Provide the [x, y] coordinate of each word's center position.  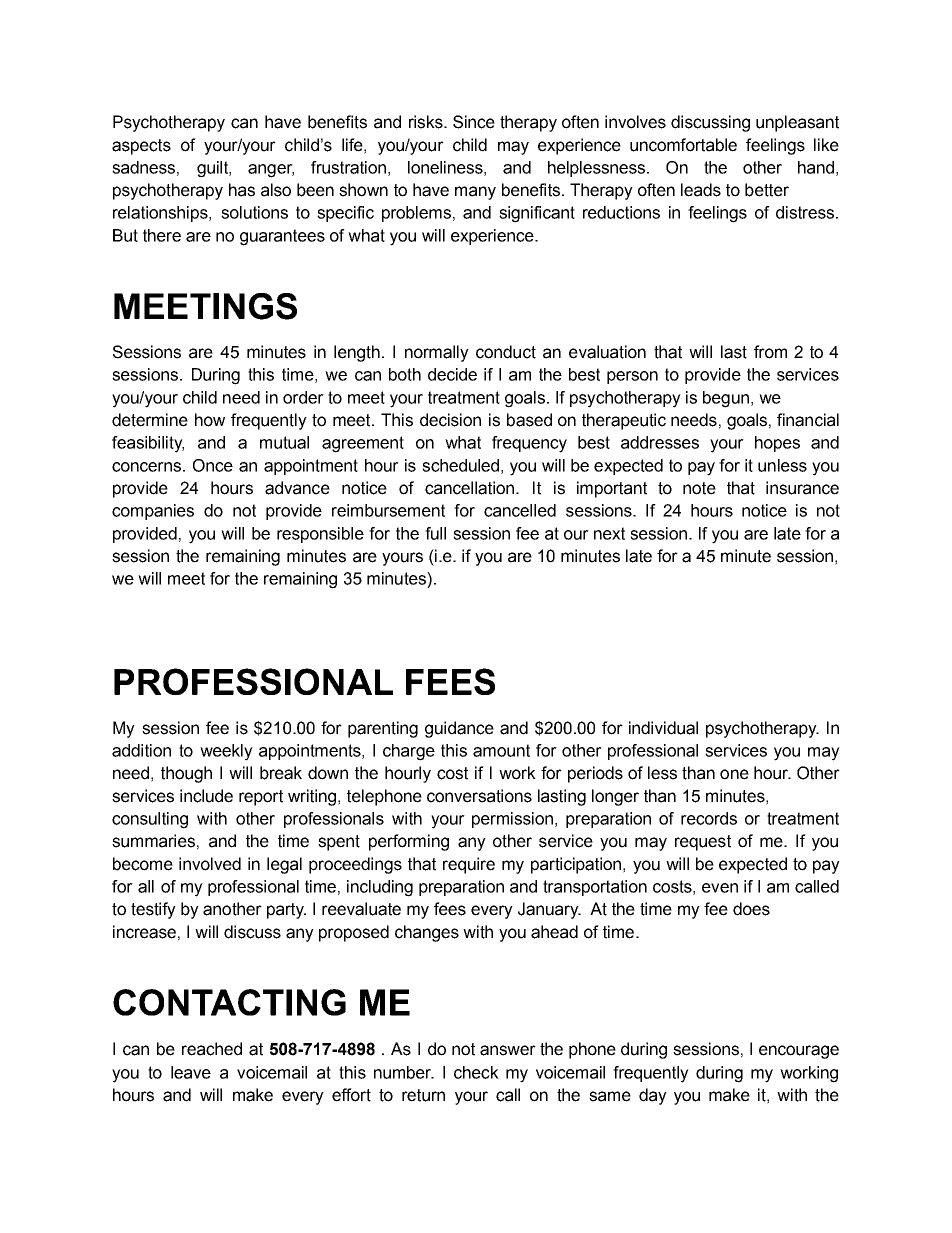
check [476, 1072]
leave [191, 1072]
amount [501, 750]
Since [474, 122]
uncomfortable [683, 145]
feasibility [148, 444]
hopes [777, 444]
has [242, 190]
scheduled [460, 465]
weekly [226, 752]
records [709, 818]
